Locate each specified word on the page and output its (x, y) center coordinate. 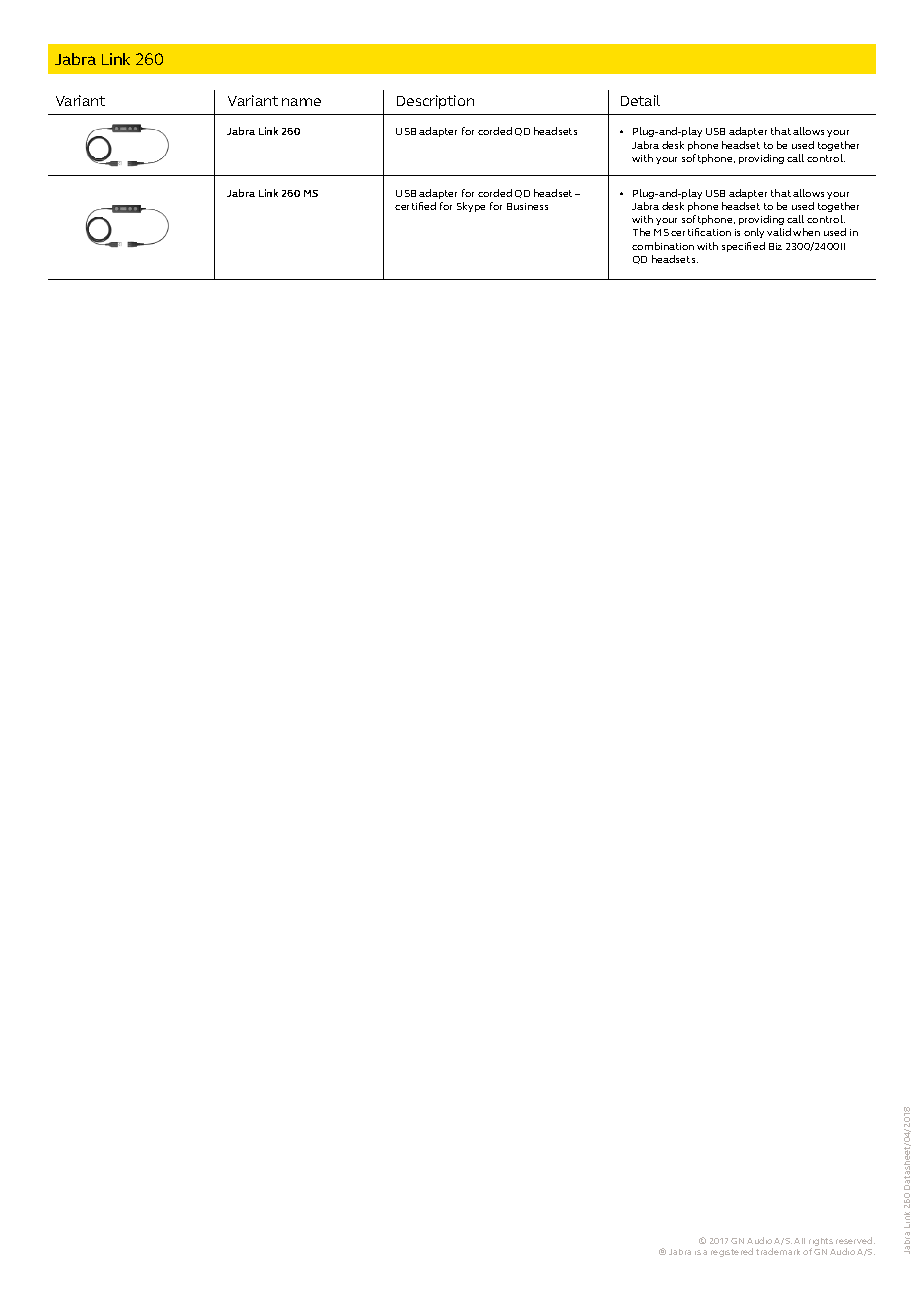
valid (779, 232)
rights (821, 1243)
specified (743, 247)
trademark (778, 1251)
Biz (775, 246)
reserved (855, 1240)
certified (415, 206)
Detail (640, 100)
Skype (471, 207)
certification (701, 232)
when (806, 232)
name (301, 102)
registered (732, 1252)
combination (663, 246)
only (754, 233)
